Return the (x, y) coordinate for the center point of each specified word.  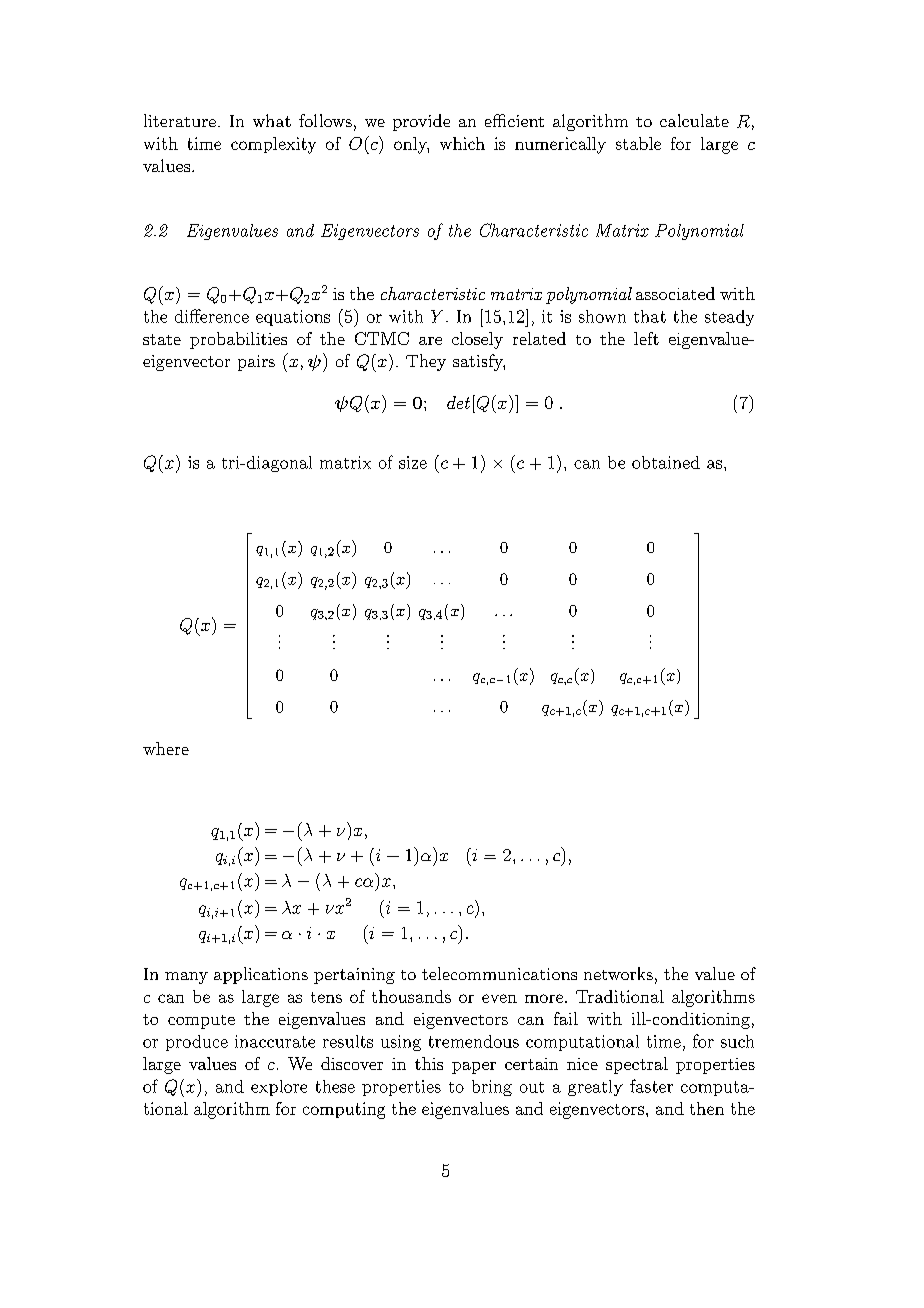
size (413, 462)
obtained (666, 462)
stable (638, 143)
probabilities (238, 340)
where (166, 748)
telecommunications (499, 973)
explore (279, 1088)
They (426, 362)
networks (618, 973)
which (462, 143)
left (646, 338)
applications (261, 975)
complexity (273, 145)
